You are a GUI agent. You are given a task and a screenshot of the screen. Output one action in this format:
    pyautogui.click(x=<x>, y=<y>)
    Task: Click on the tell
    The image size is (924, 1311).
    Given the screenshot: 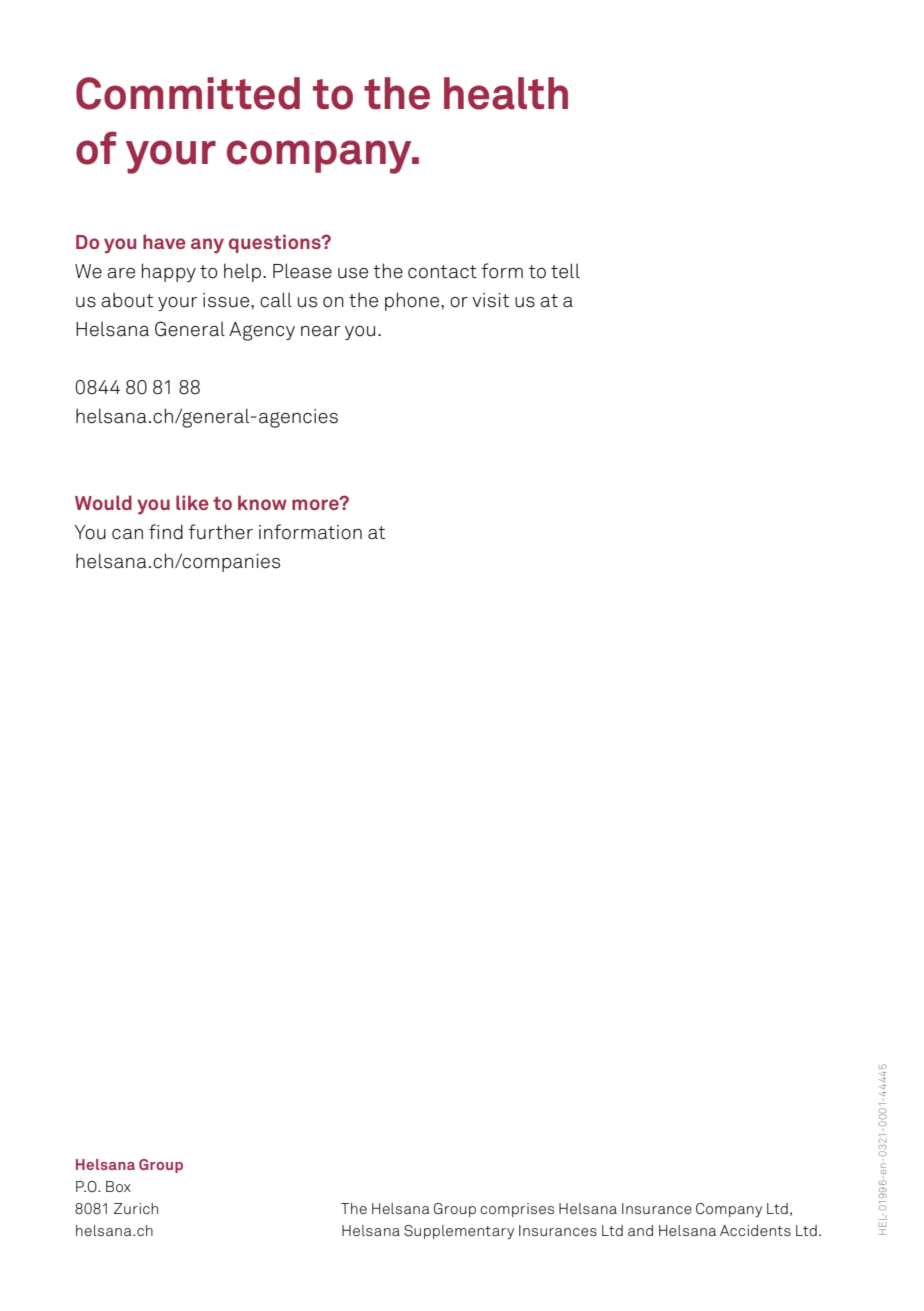 What is the action you would take?
    pyautogui.click(x=565, y=271)
